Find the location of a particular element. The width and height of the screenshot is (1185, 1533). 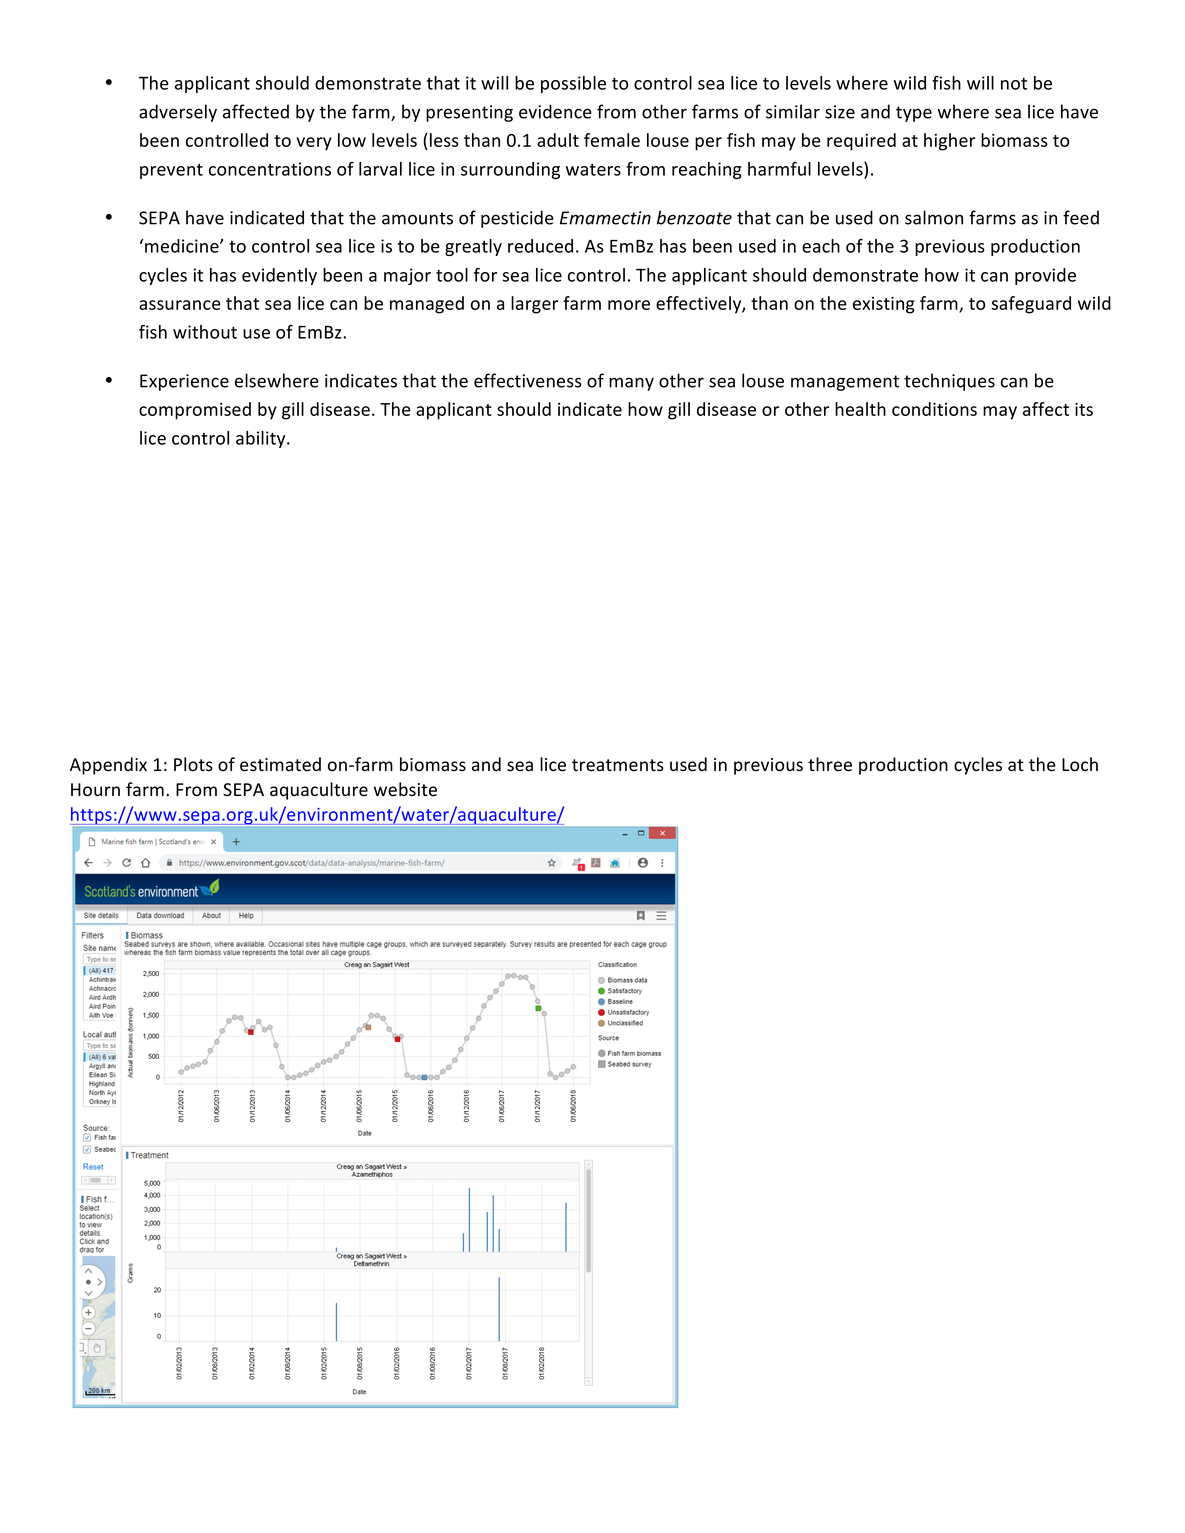

adversely is located at coordinates (178, 113).
